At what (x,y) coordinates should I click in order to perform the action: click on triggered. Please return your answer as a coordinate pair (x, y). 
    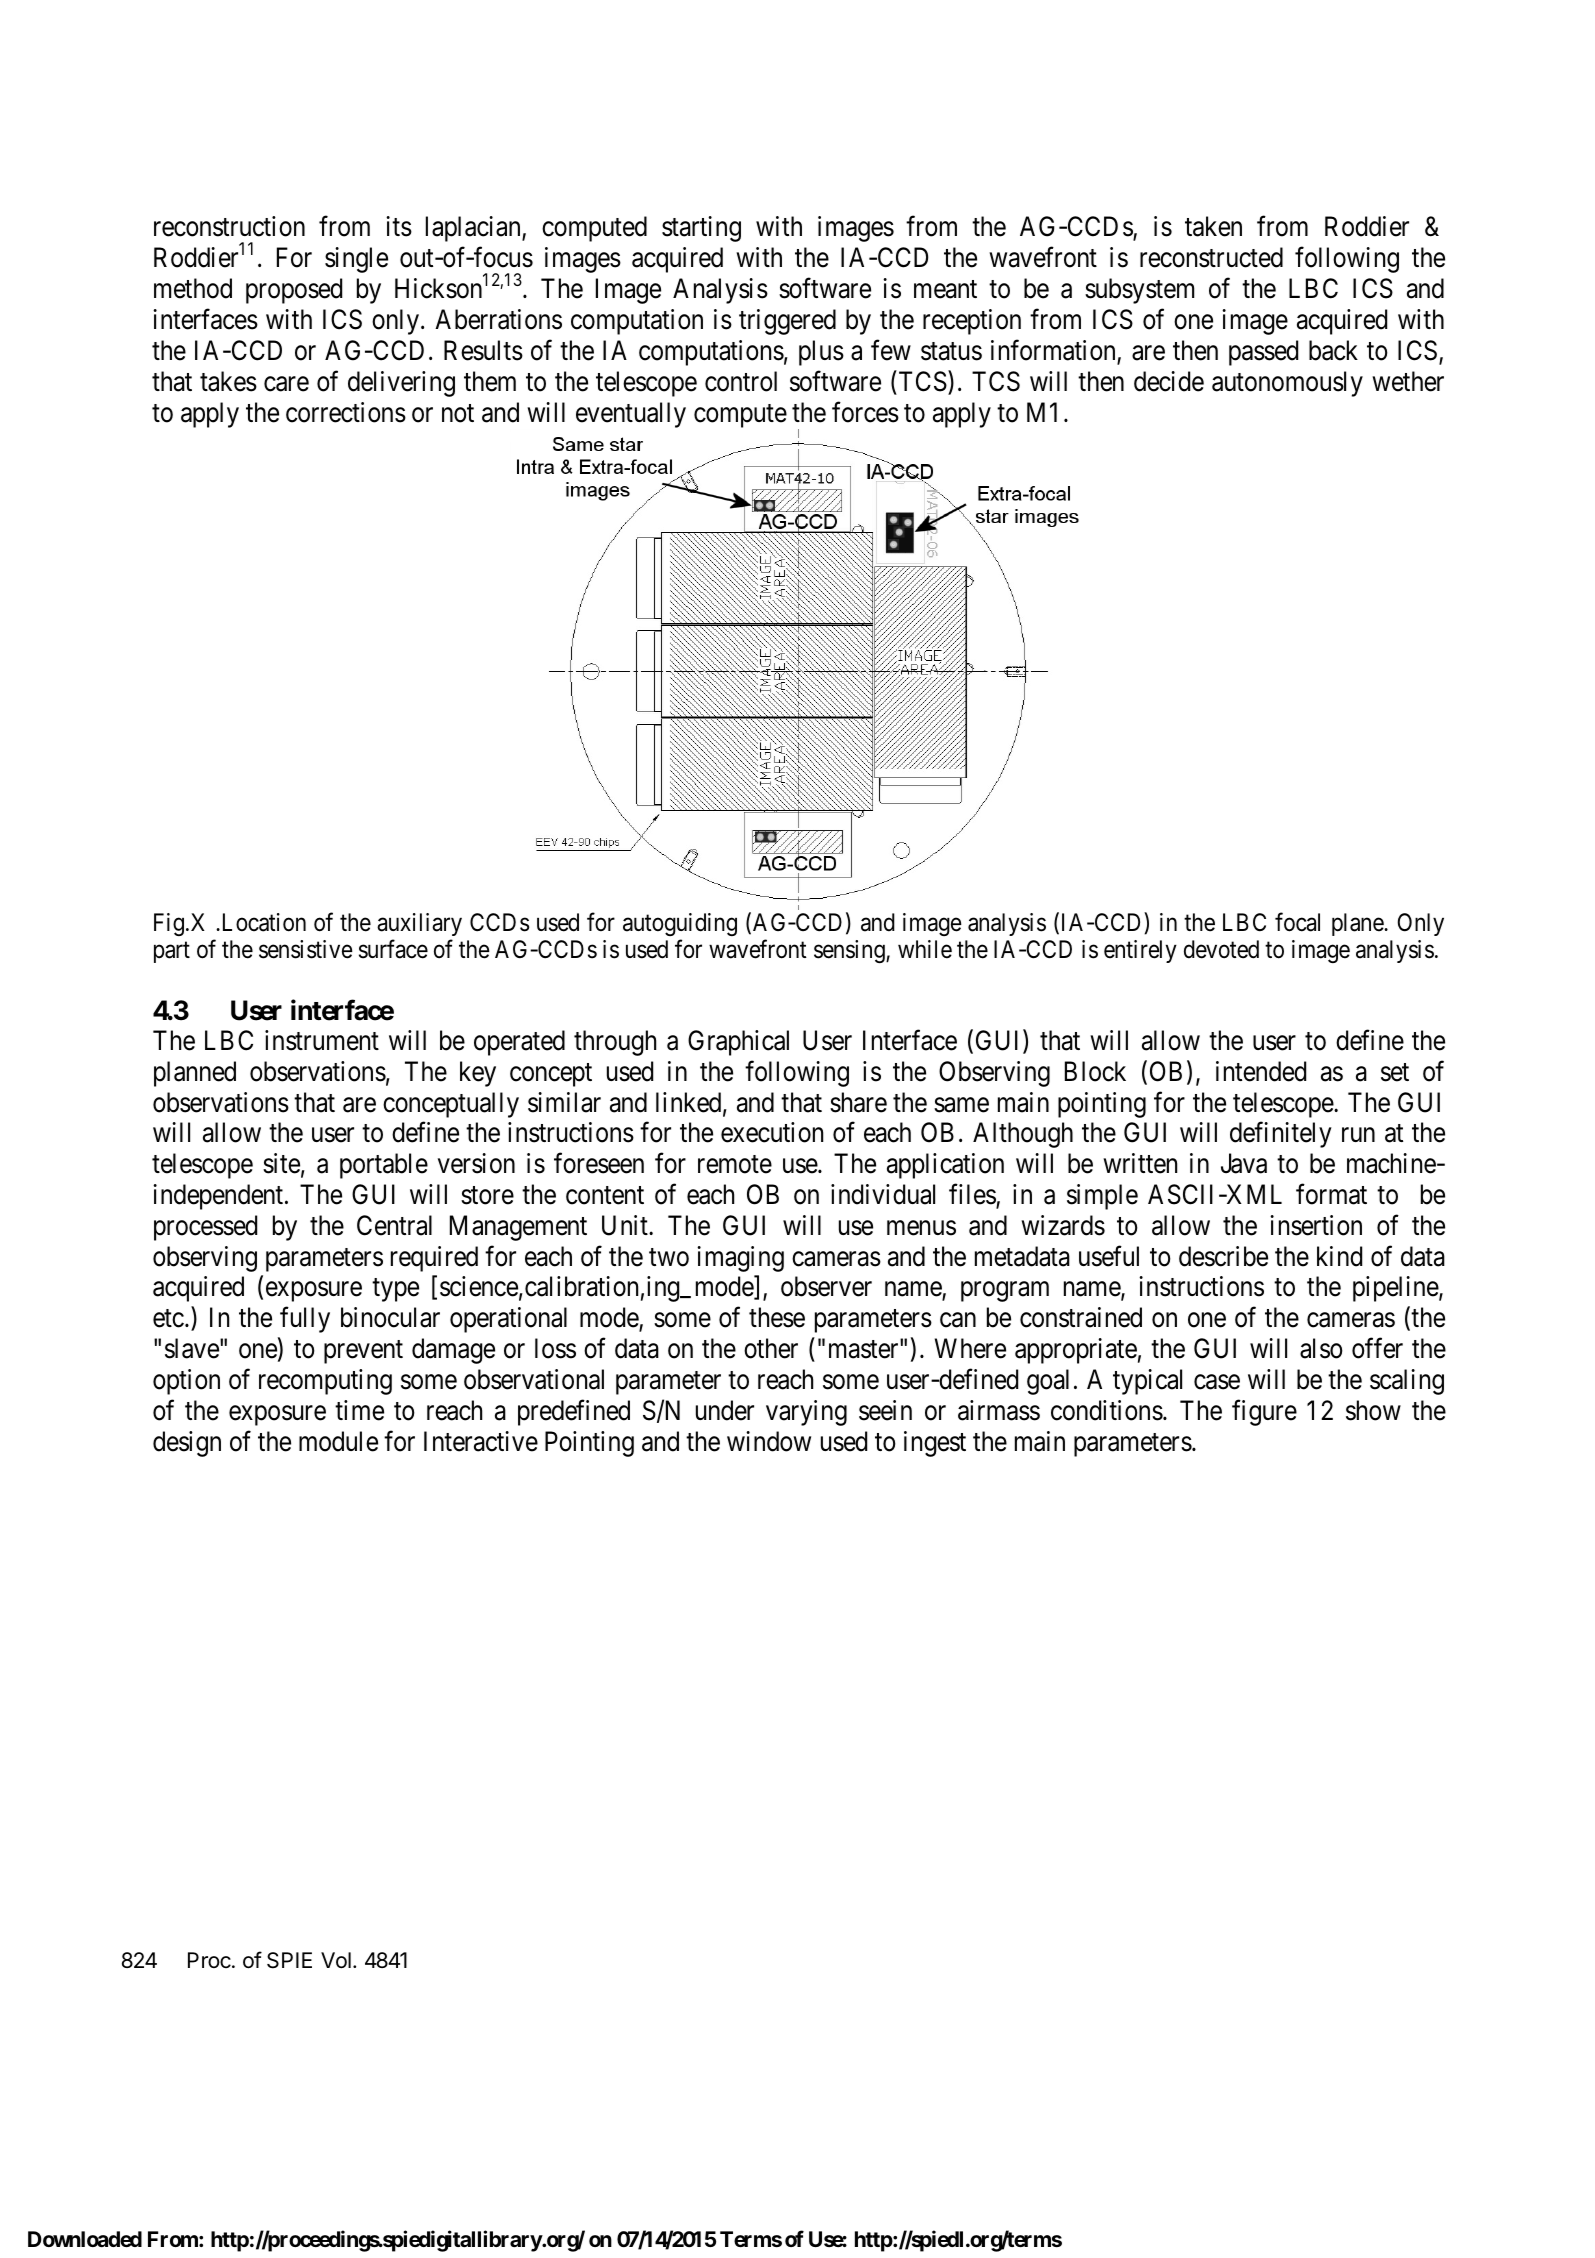
    Looking at the image, I should click on (787, 322).
